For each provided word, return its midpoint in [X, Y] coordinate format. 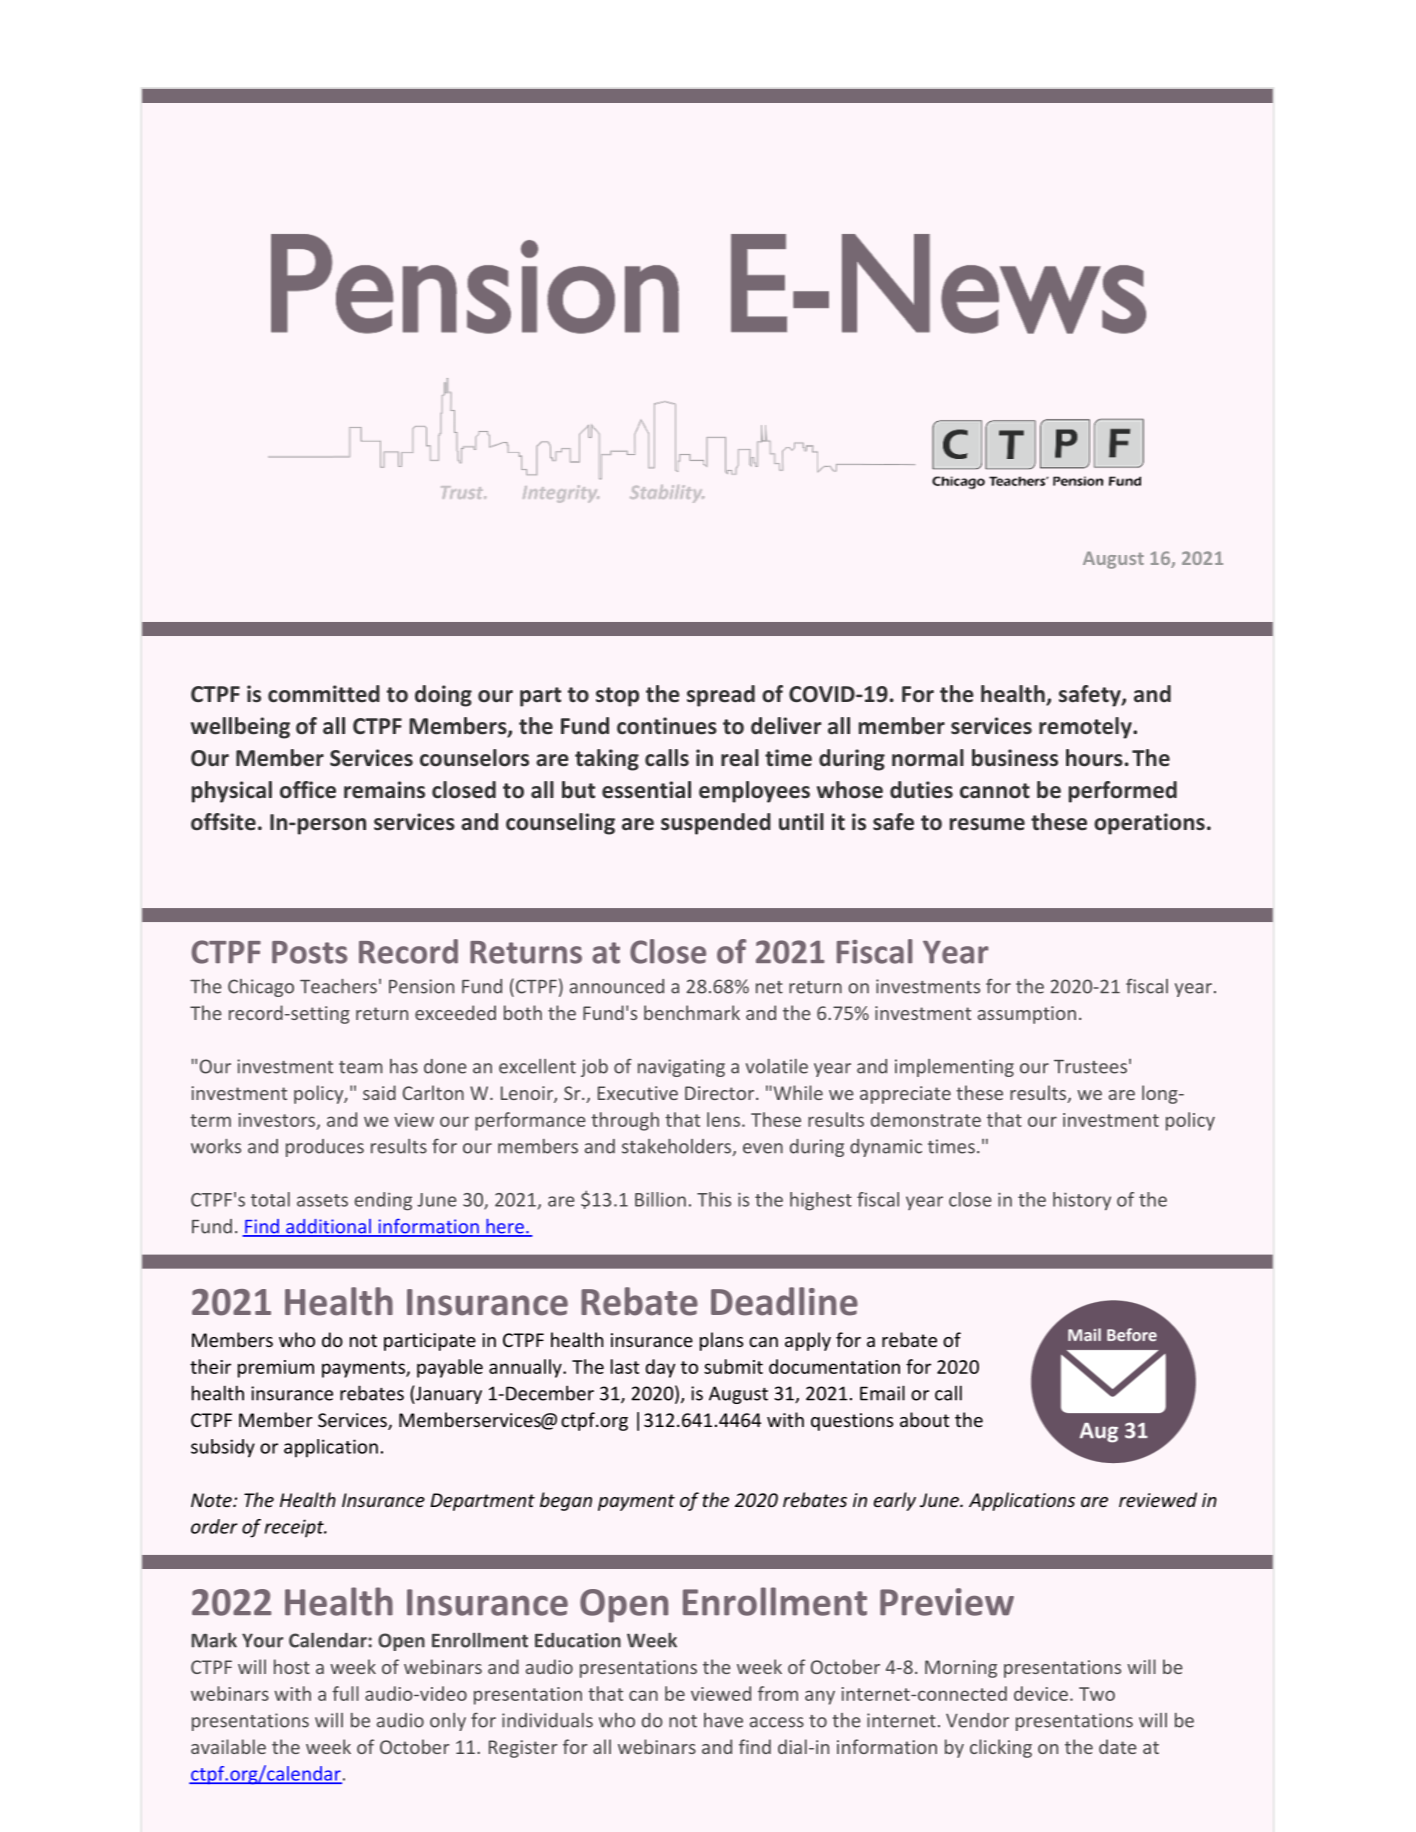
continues [667, 726]
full [345, 1693]
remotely [1086, 728]
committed [324, 694]
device [1041, 1693]
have [723, 1720]
